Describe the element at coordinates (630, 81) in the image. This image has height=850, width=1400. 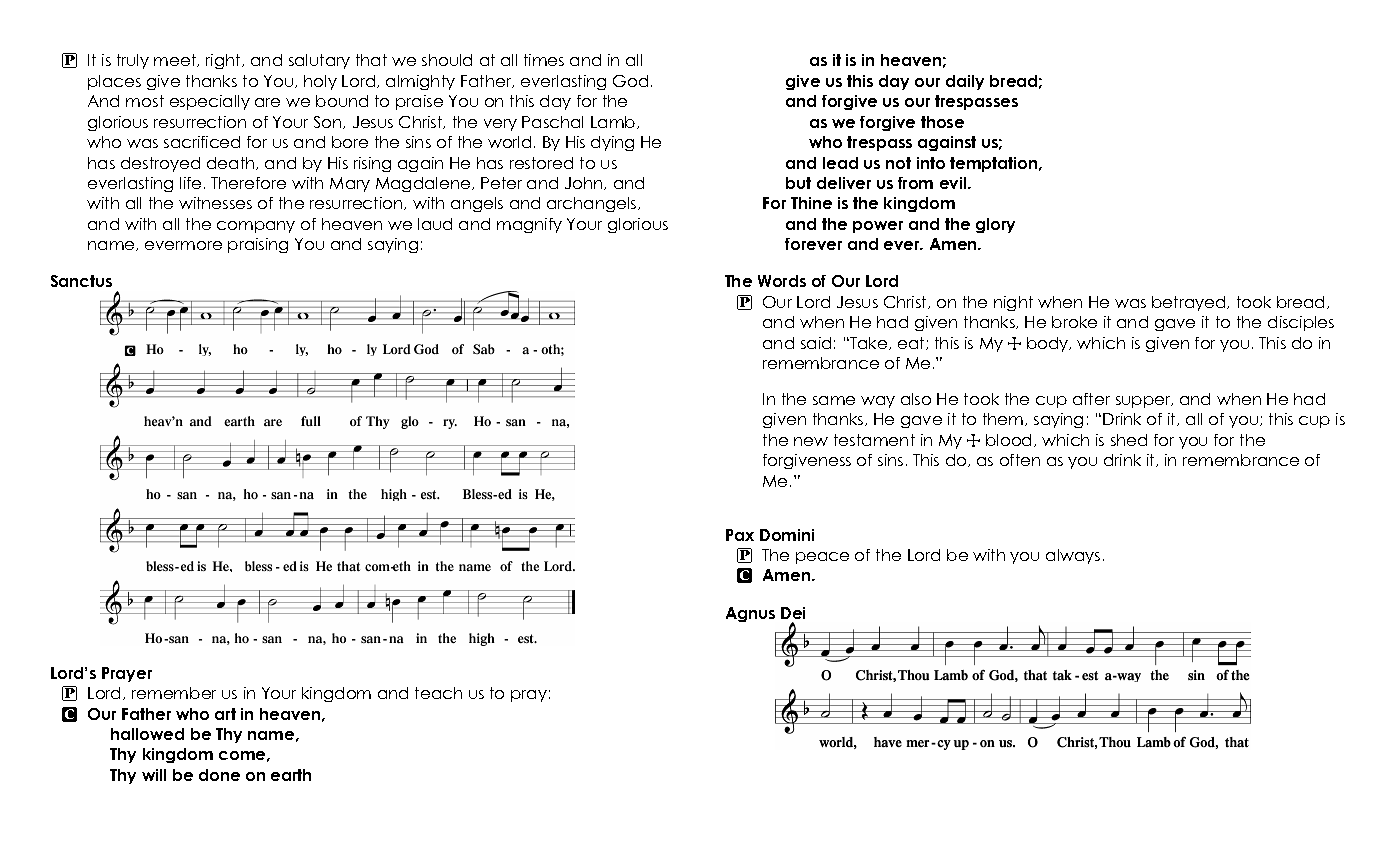
I see `God` at that location.
